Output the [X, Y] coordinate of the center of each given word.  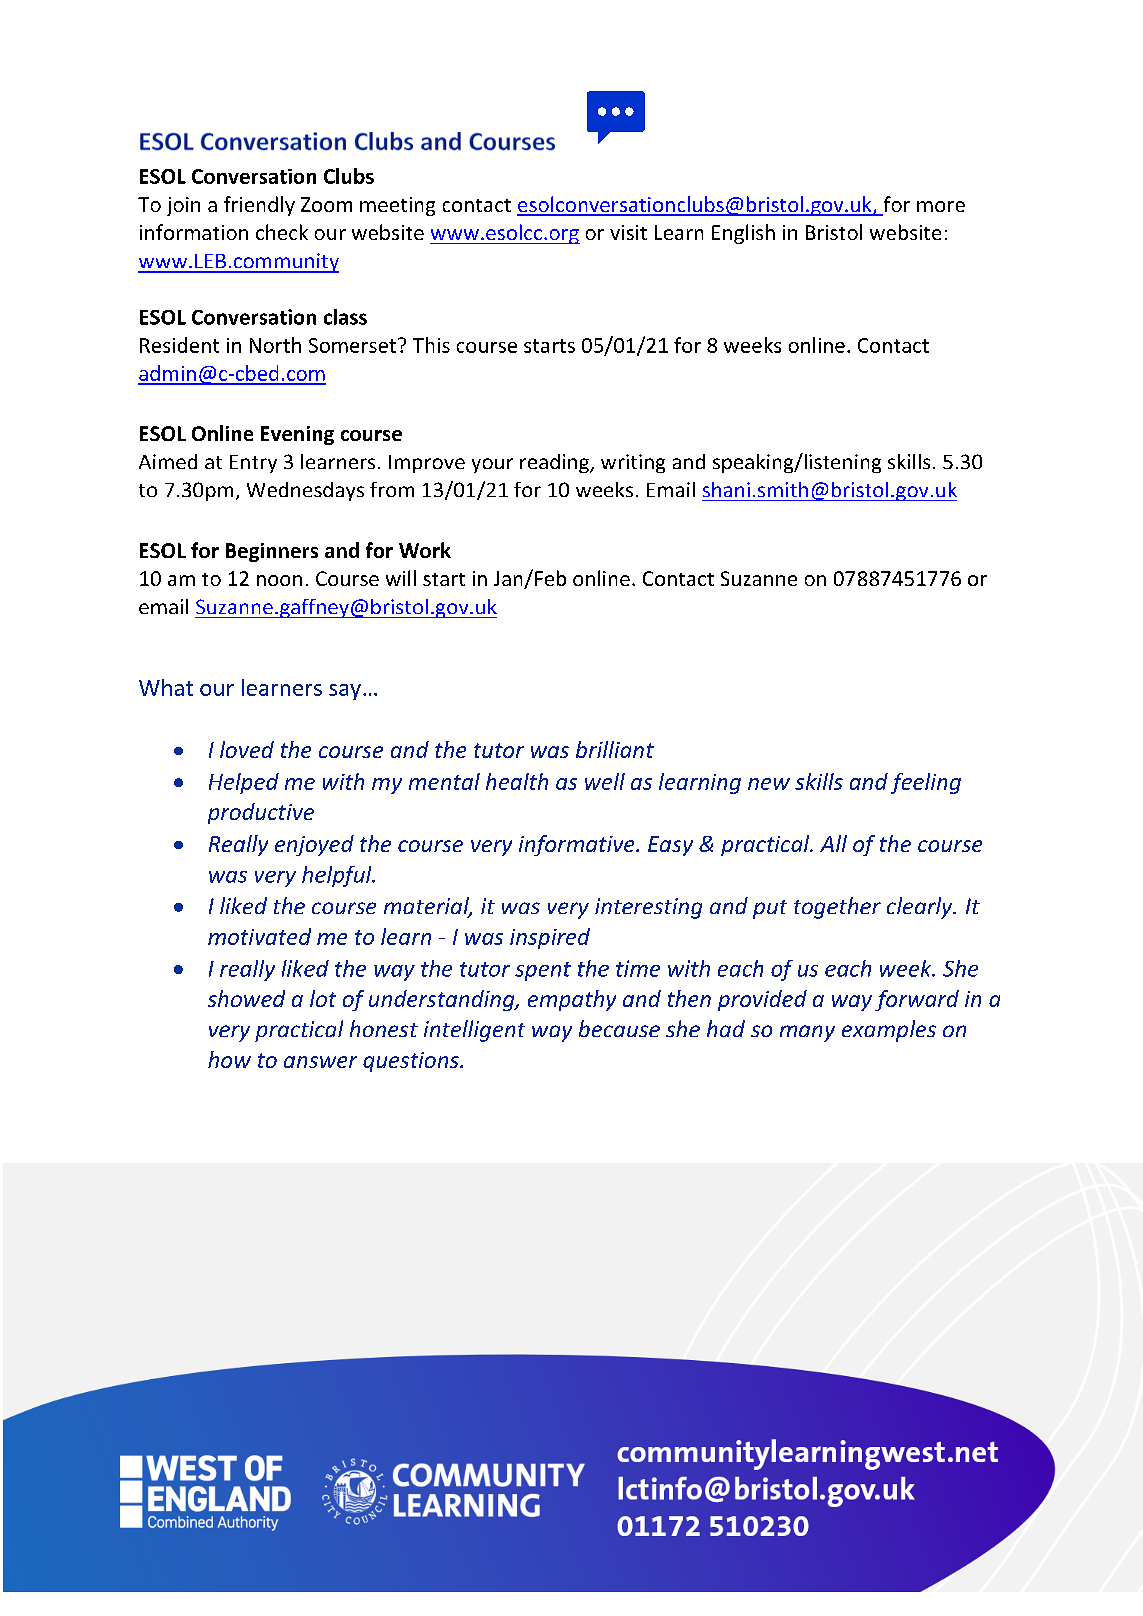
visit [628, 232]
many [807, 1033]
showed [246, 998]
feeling [926, 783]
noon [279, 580]
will [401, 578]
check [282, 232]
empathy [572, 1000]
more [941, 206]
